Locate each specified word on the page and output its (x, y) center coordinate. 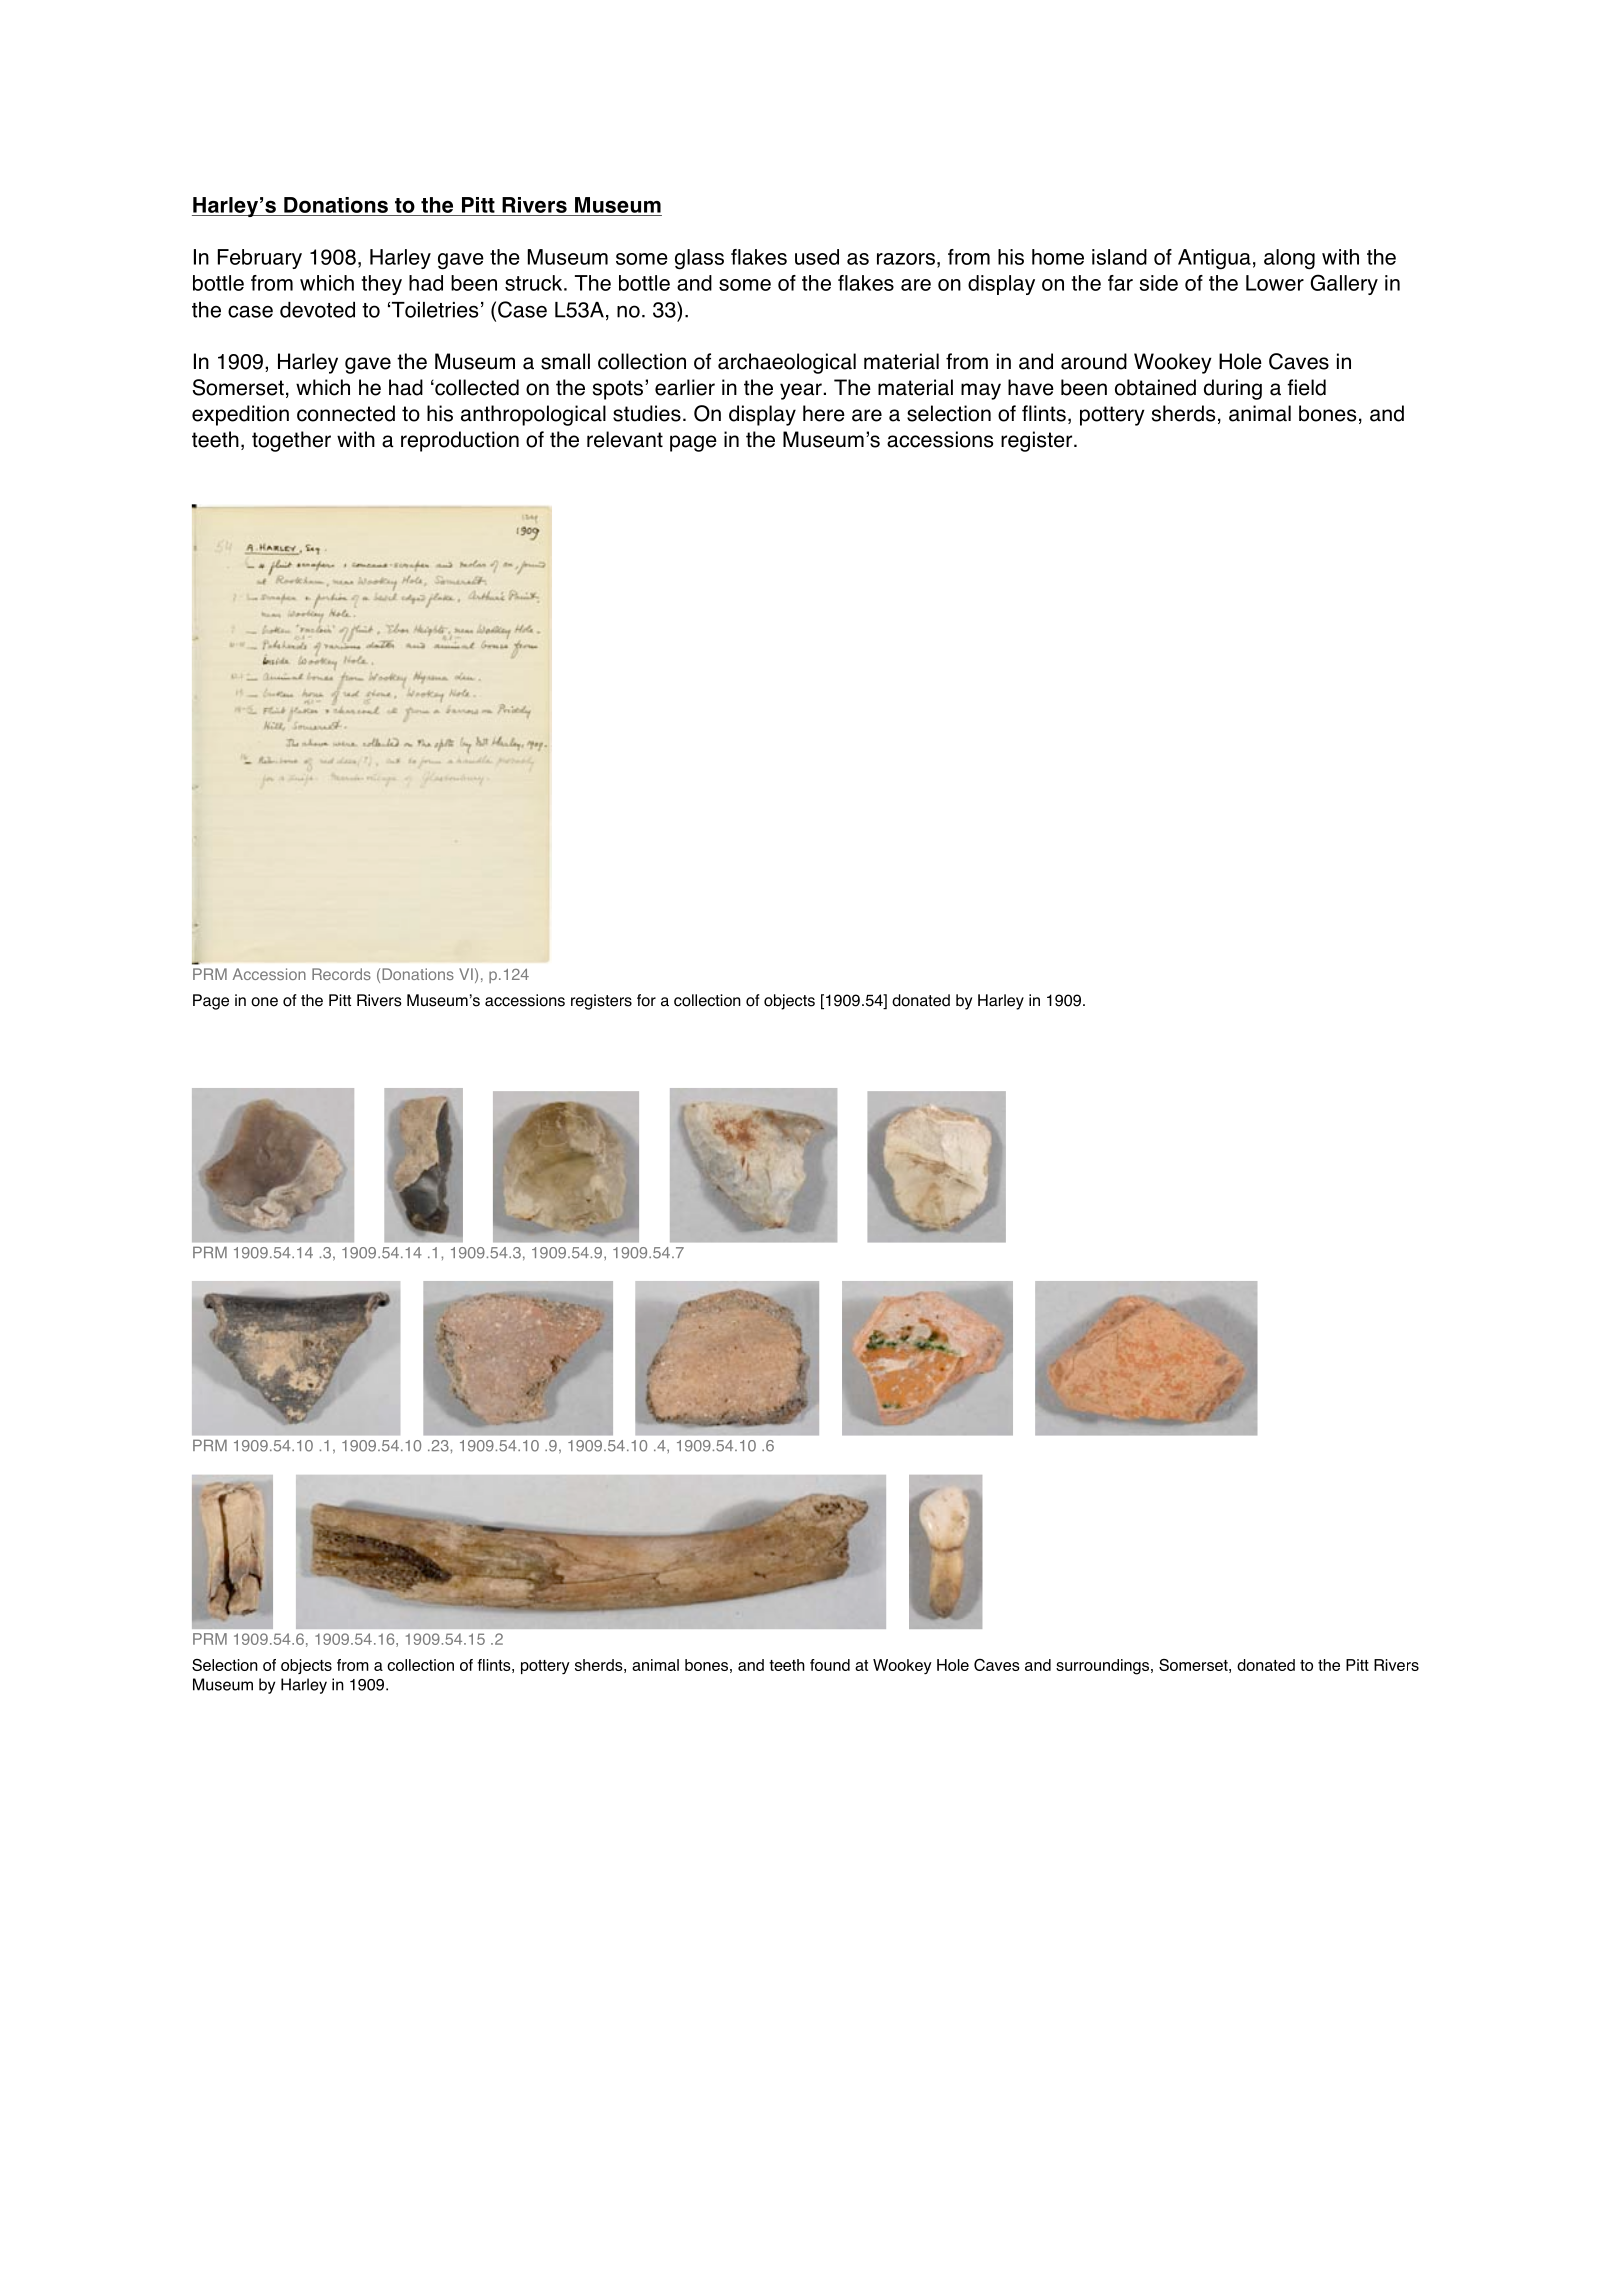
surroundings (1104, 1667)
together (291, 441)
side (1158, 283)
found (830, 1665)
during (1233, 389)
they (381, 285)
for (646, 1000)
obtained (1155, 387)
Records (341, 974)
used (817, 257)
